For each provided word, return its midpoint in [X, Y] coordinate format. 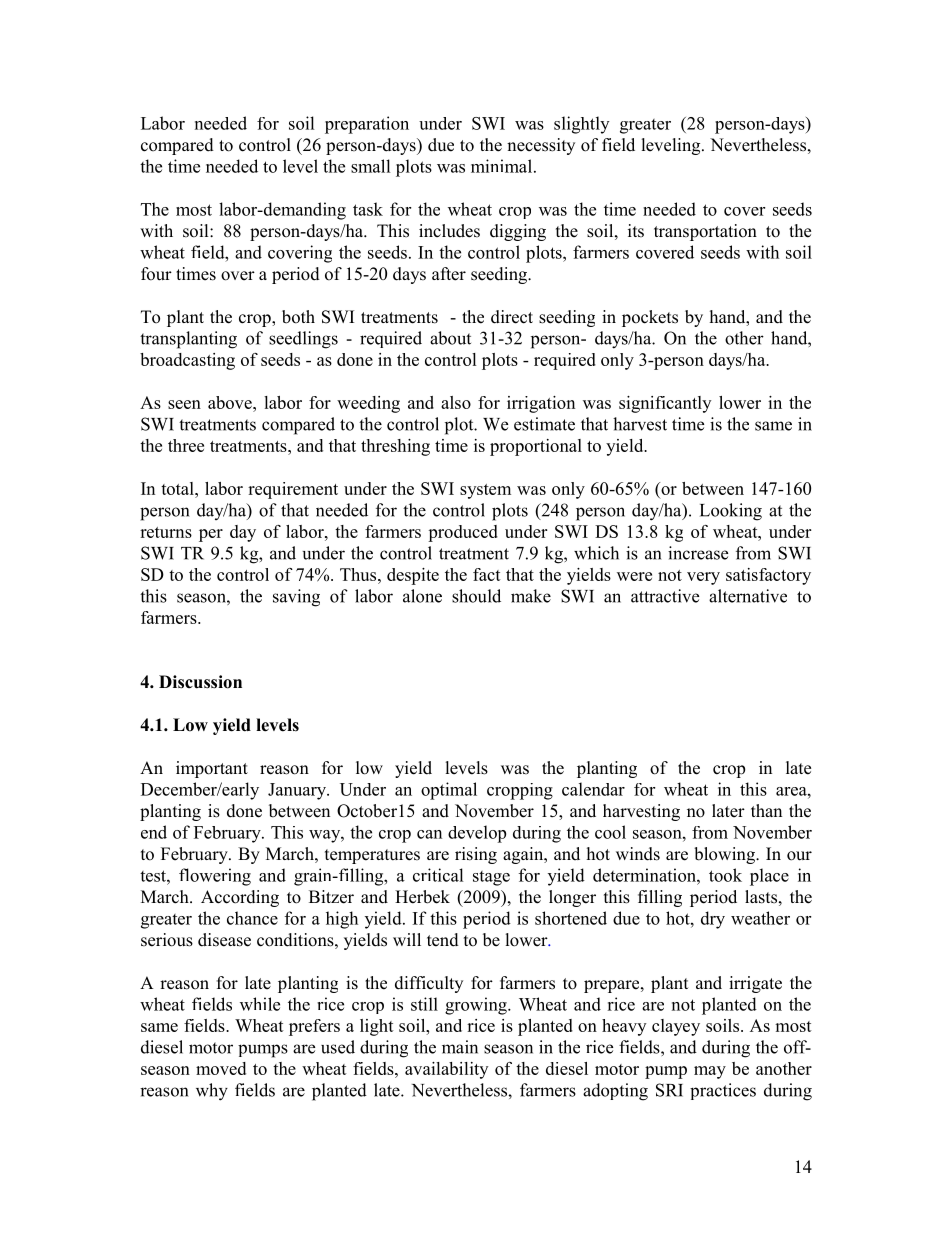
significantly [665, 404]
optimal [449, 791]
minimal [503, 166]
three [186, 445]
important [212, 769]
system [485, 491]
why [212, 1092]
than [766, 810]
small [371, 166]
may [710, 1072]
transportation [705, 232]
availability [446, 1070]
